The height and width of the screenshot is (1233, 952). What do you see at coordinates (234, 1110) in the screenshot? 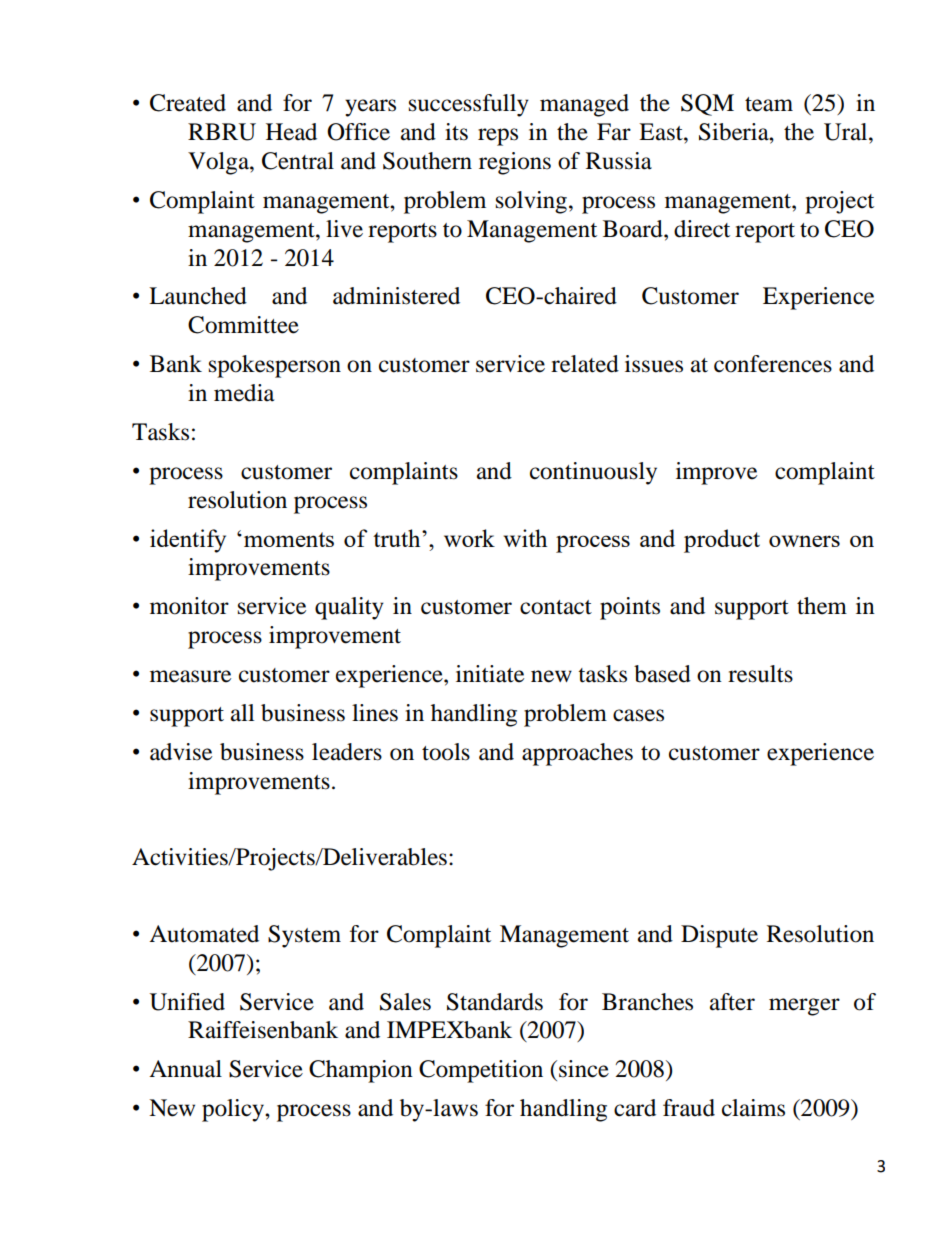
I see `policy` at bounding box center [234, 1110].
